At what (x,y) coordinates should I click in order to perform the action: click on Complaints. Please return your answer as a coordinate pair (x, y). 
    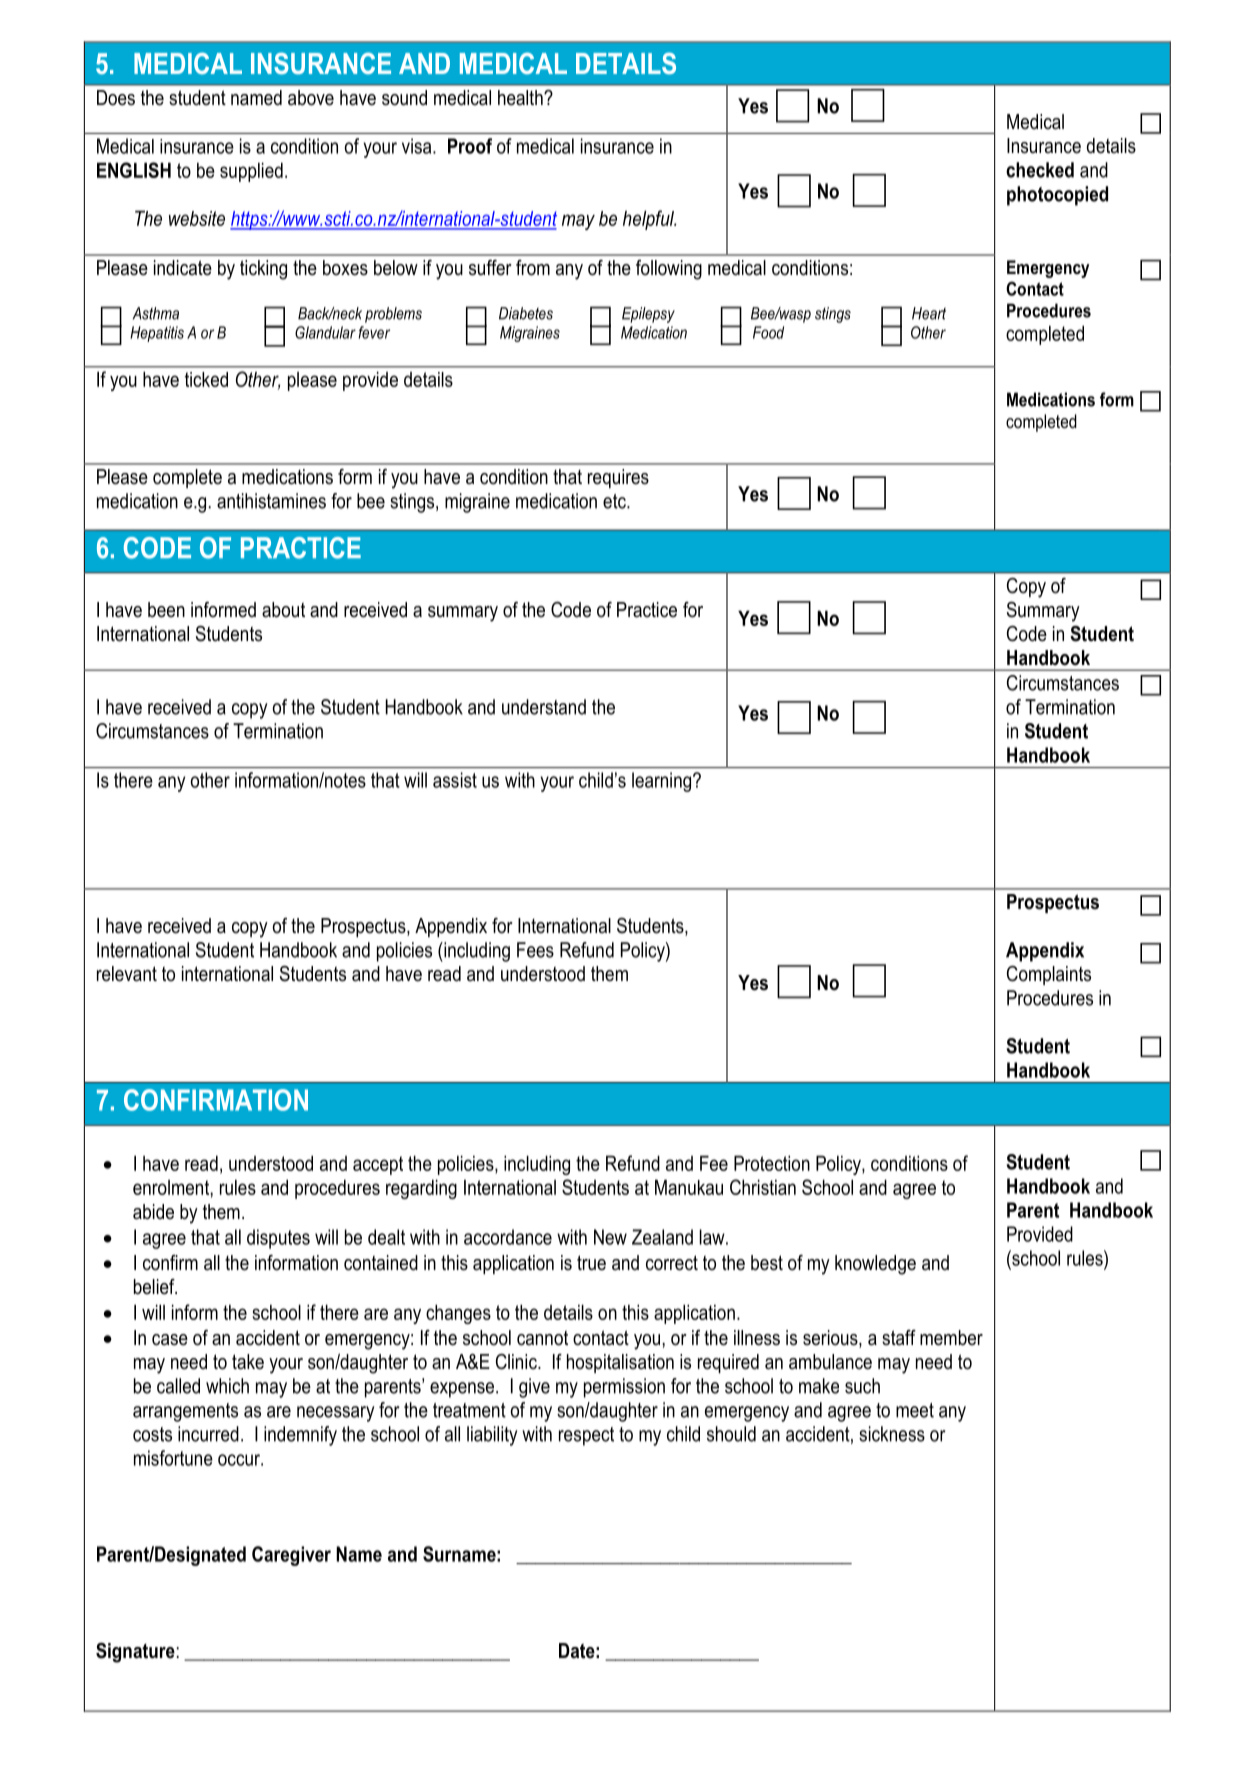
    Looking at the image, I should click on (1049, 975).
